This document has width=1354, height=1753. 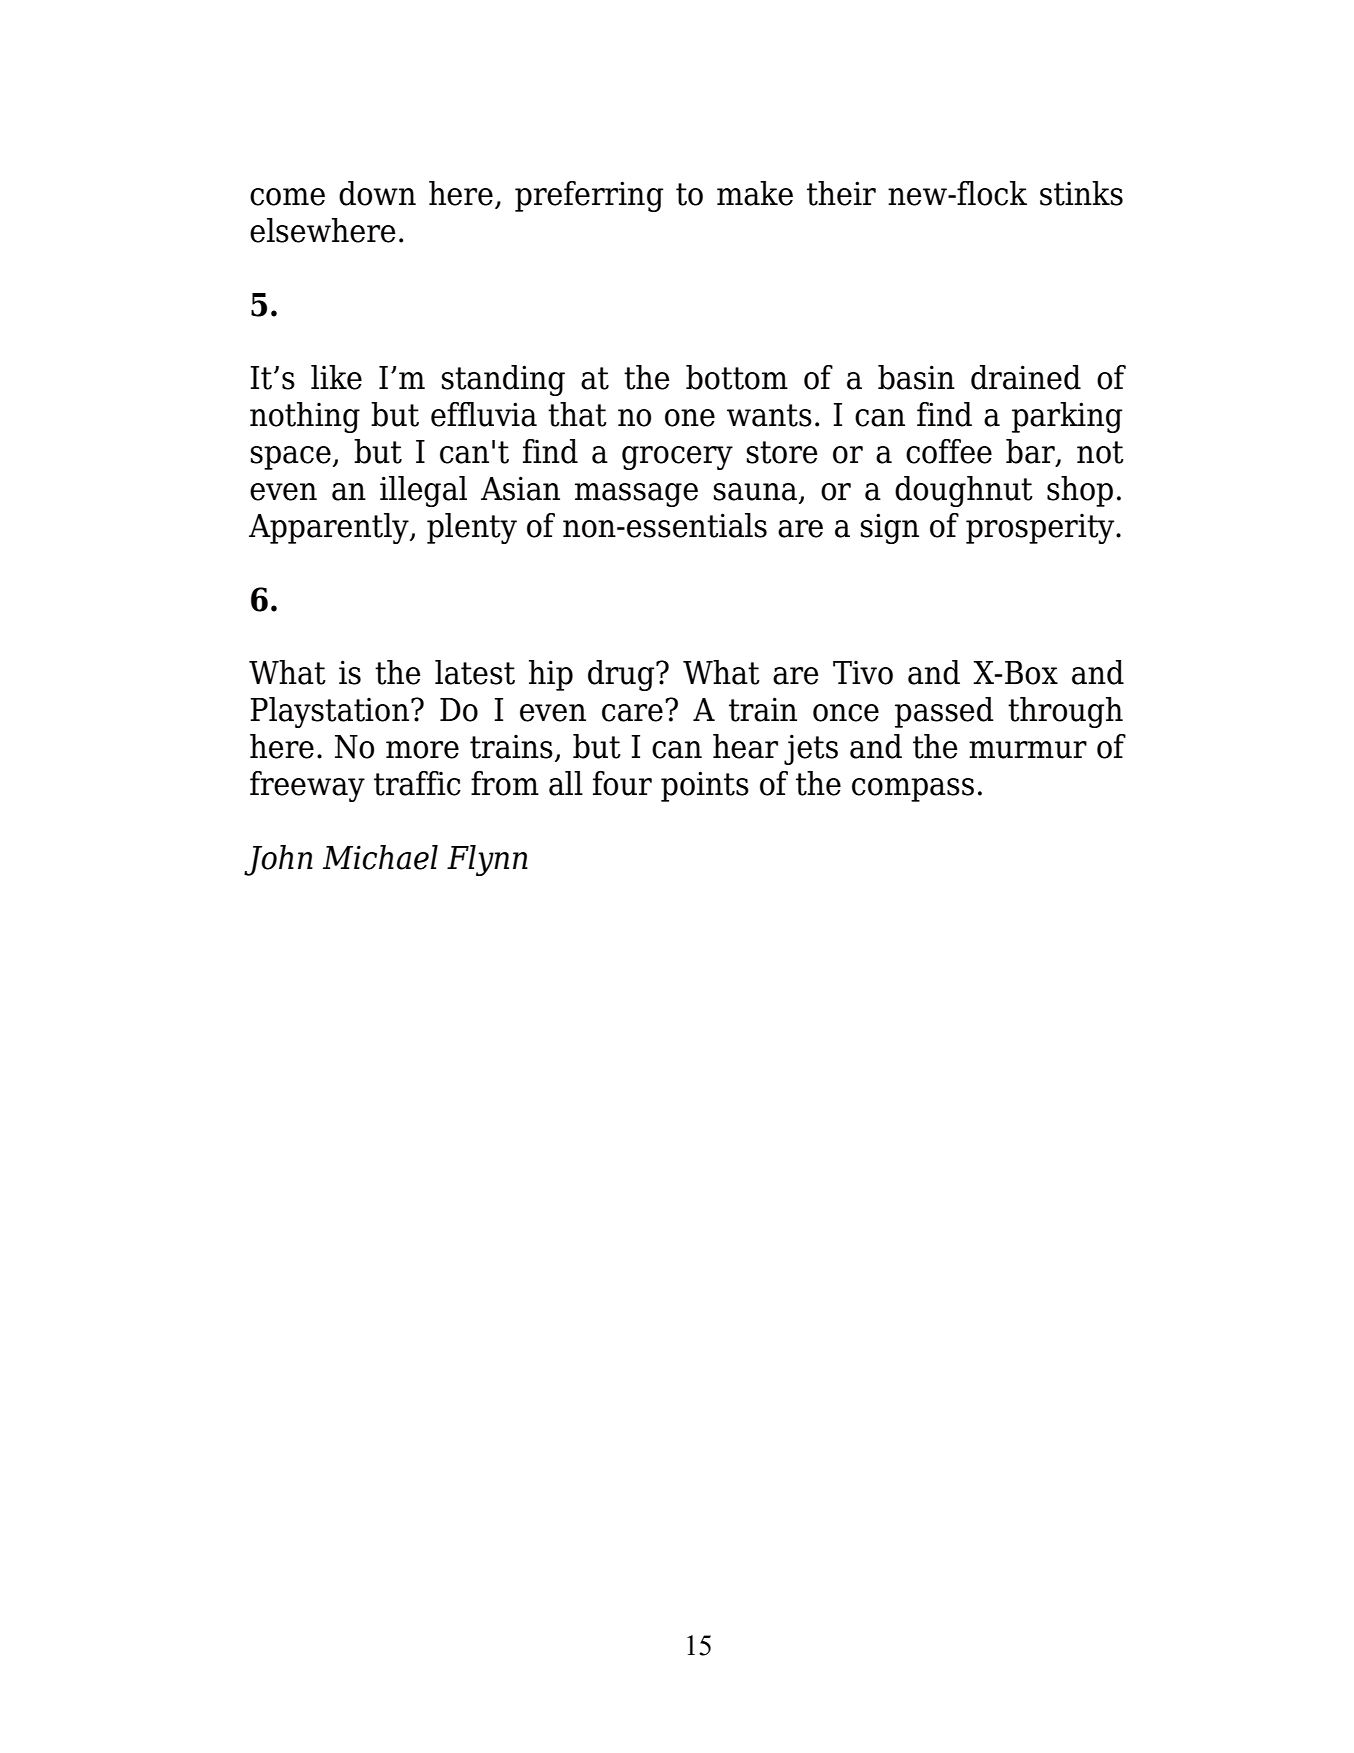 What do you see at coordinates (475, 672) in the document?
I see `latest` at bounding box center [475, 672].
